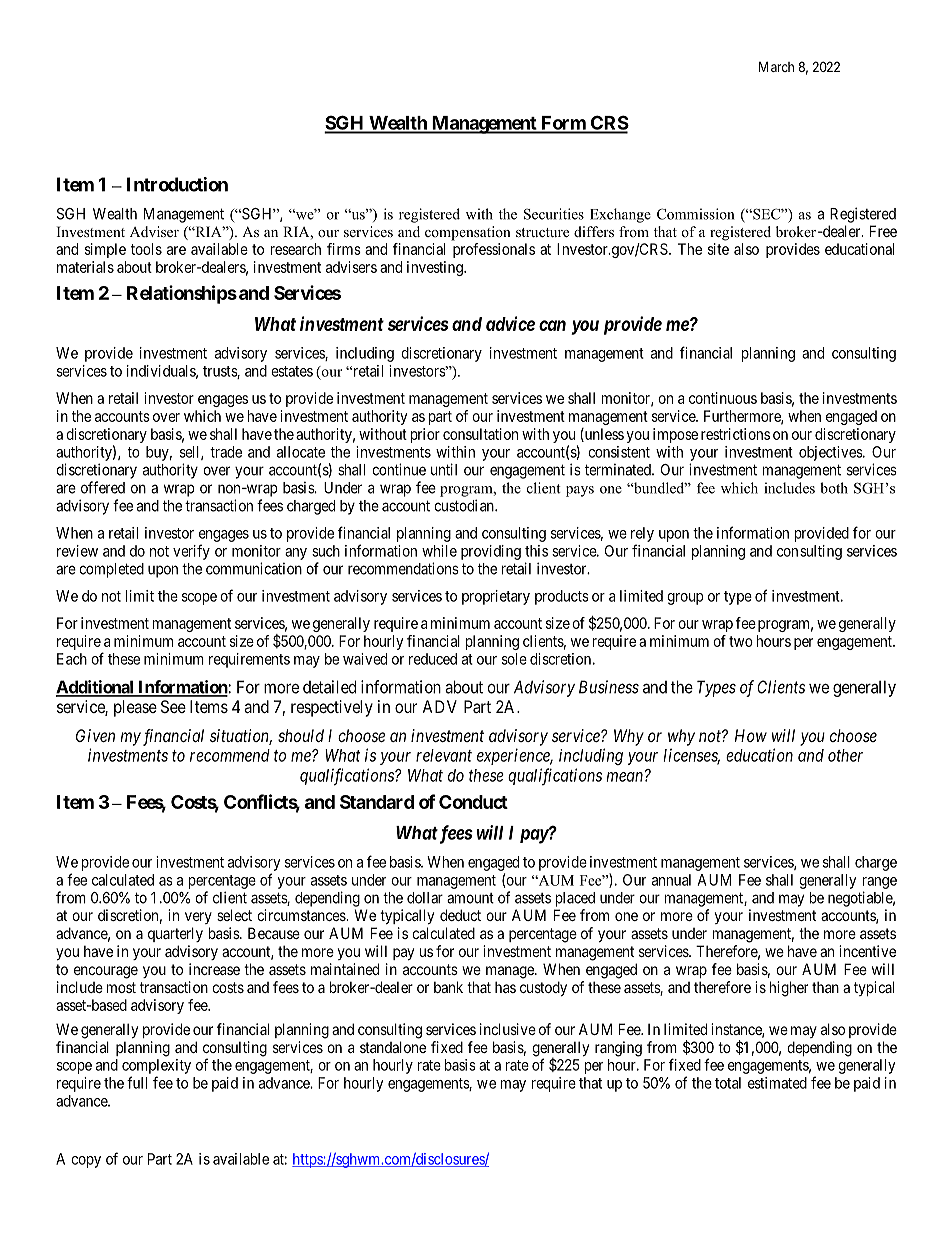 The image size is (952, 1233). I want to click on restrictions, so click(735, 434).
